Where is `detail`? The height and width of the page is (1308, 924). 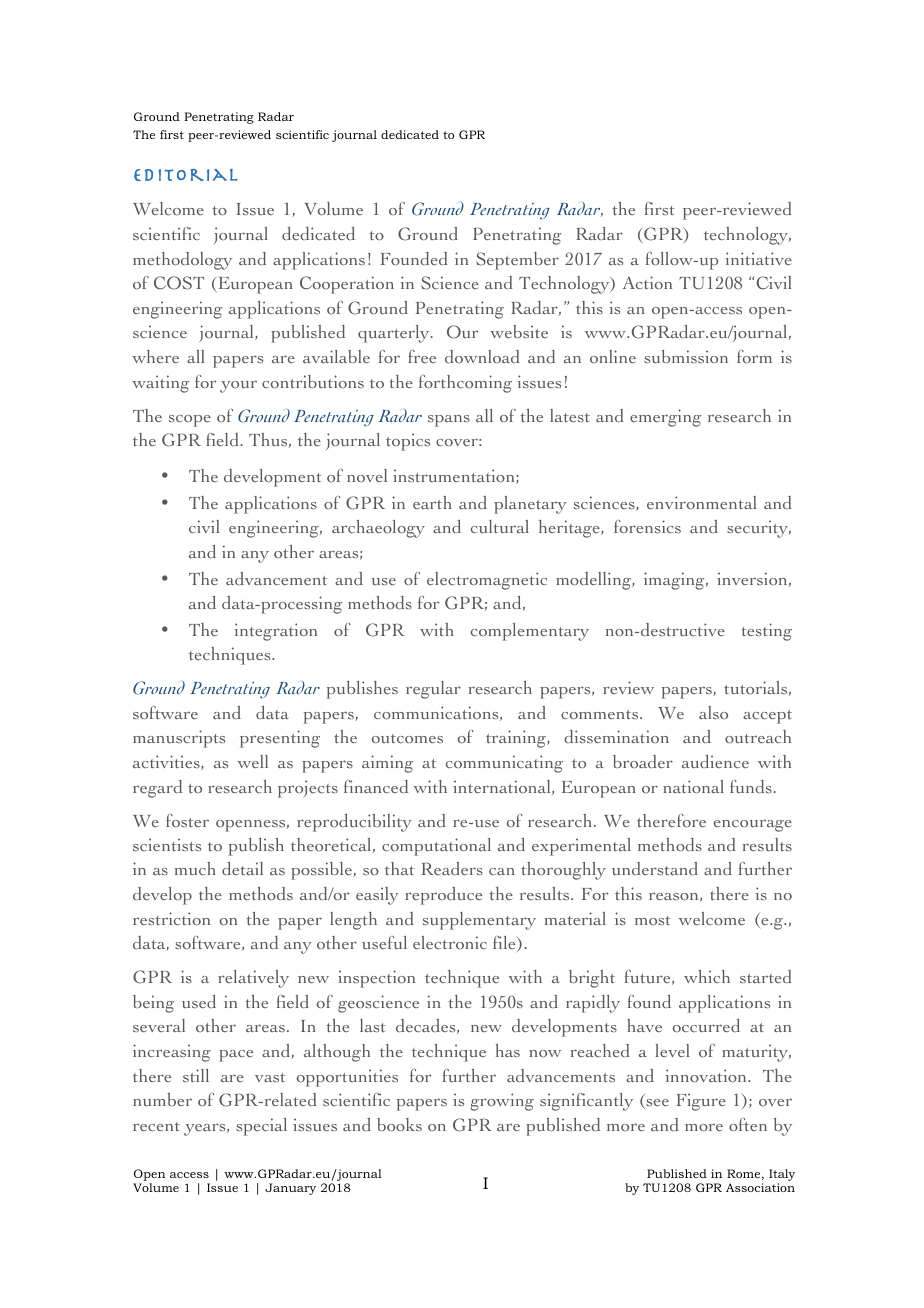
detail is located at coordinates (242, 868).
